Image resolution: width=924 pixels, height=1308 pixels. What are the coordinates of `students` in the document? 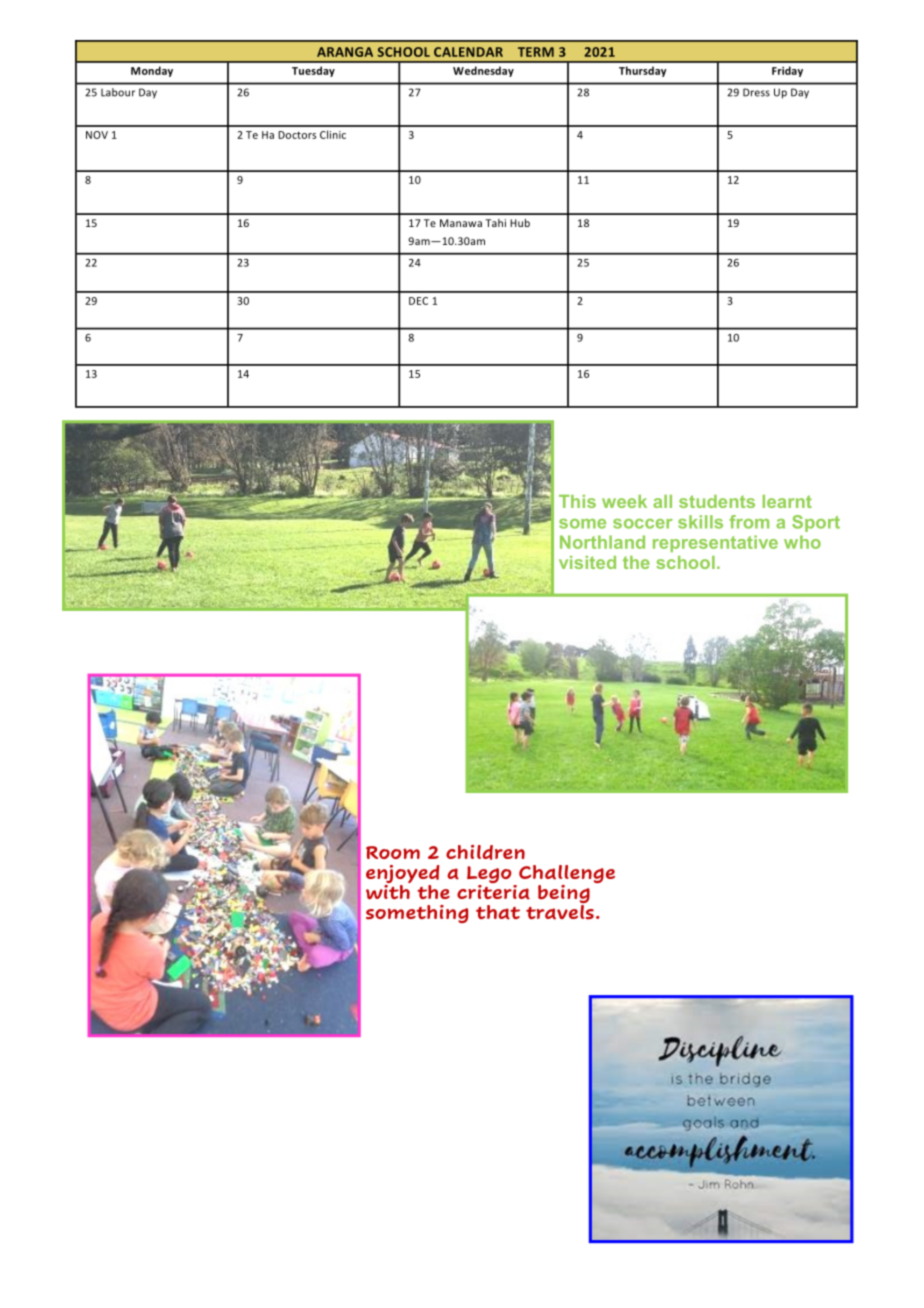 It's located at (717, 501).
